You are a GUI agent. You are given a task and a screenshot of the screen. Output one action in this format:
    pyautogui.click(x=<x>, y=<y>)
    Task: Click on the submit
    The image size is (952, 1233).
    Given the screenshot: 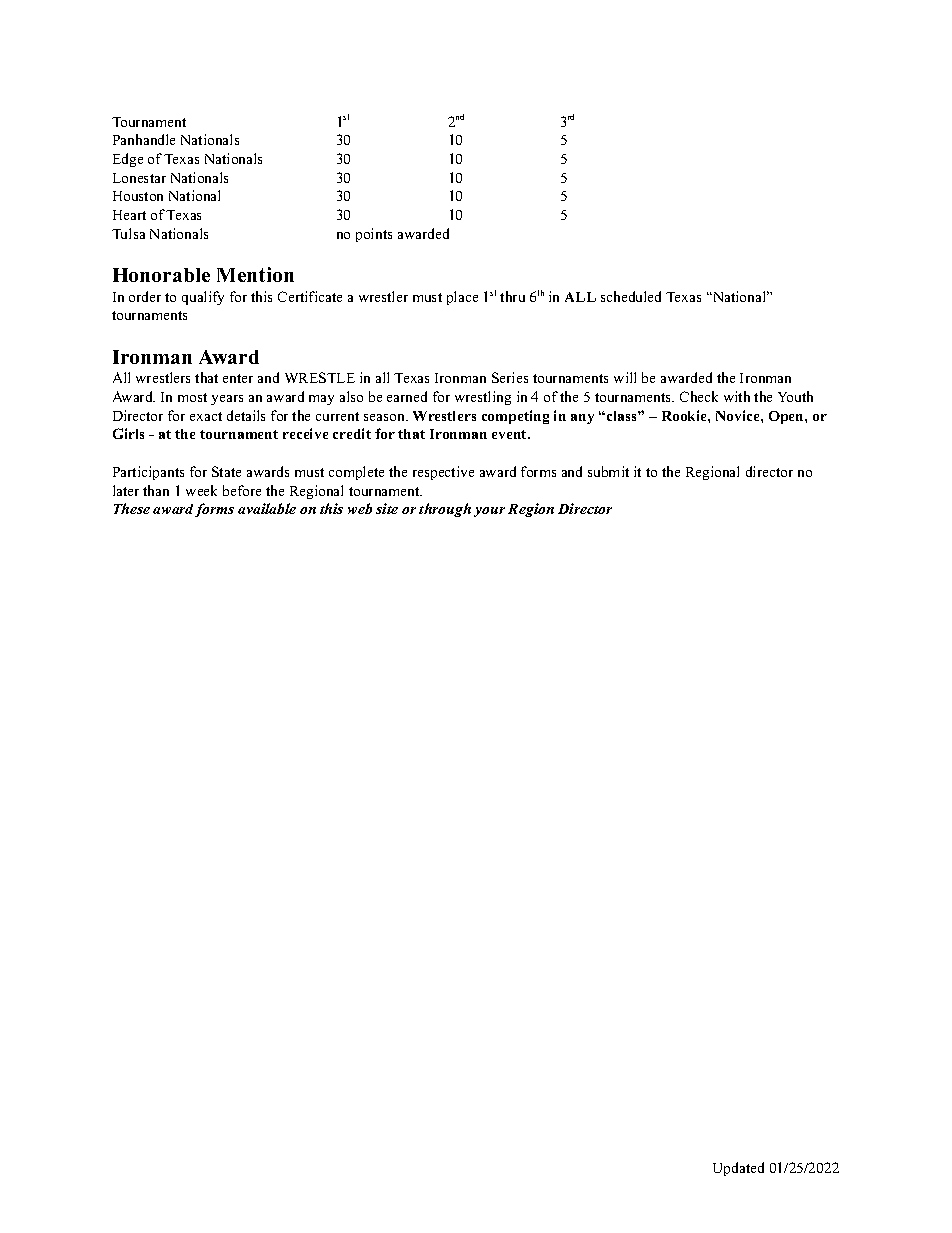 What is the action you would take?
    pyautogui.click(x=608, y=471)
